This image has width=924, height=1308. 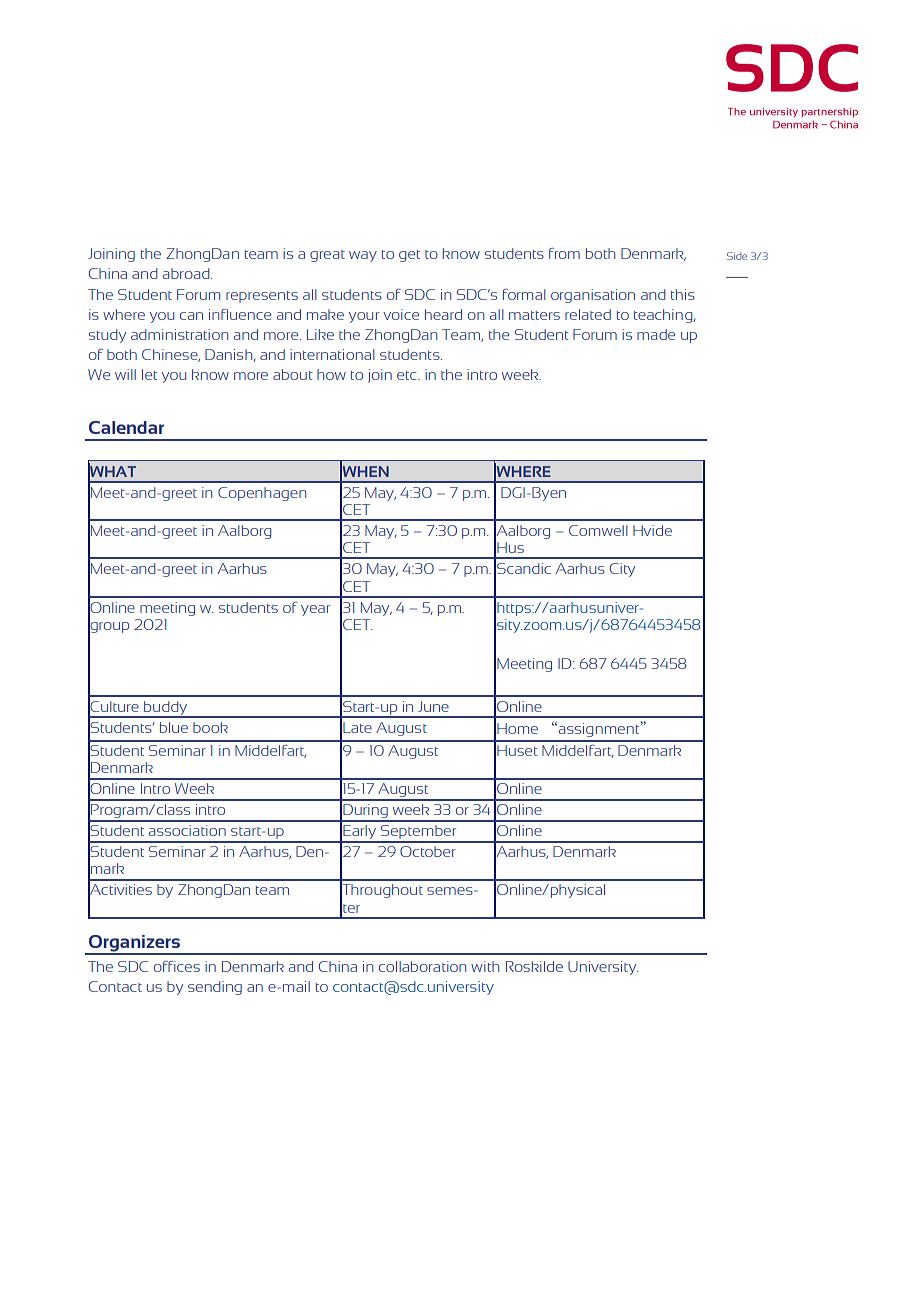 I want to click on abroad, so click(x=187, y=273).
